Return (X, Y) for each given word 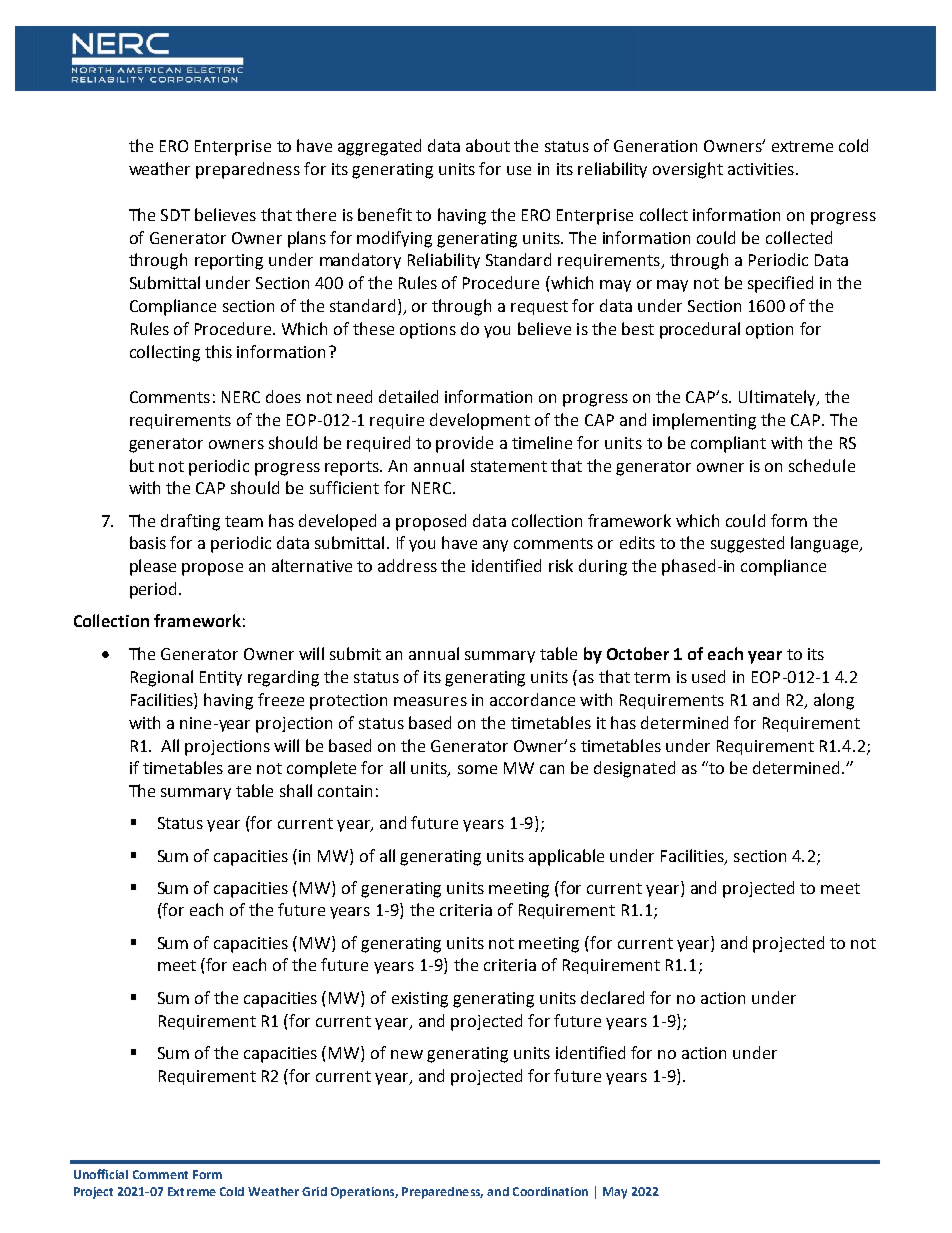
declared (612, 997)
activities (761, 169)
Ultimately (778, 398)
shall (296, 790)
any (495, 546)
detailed (408, 396)
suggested (747, 544)
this (218, 351)
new (407, 1054)
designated (634, 769)
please (153, 567)
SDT (175, 215)
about (488, 145)
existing (420, 1000)
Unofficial (101, 1174)
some (477, 769)
